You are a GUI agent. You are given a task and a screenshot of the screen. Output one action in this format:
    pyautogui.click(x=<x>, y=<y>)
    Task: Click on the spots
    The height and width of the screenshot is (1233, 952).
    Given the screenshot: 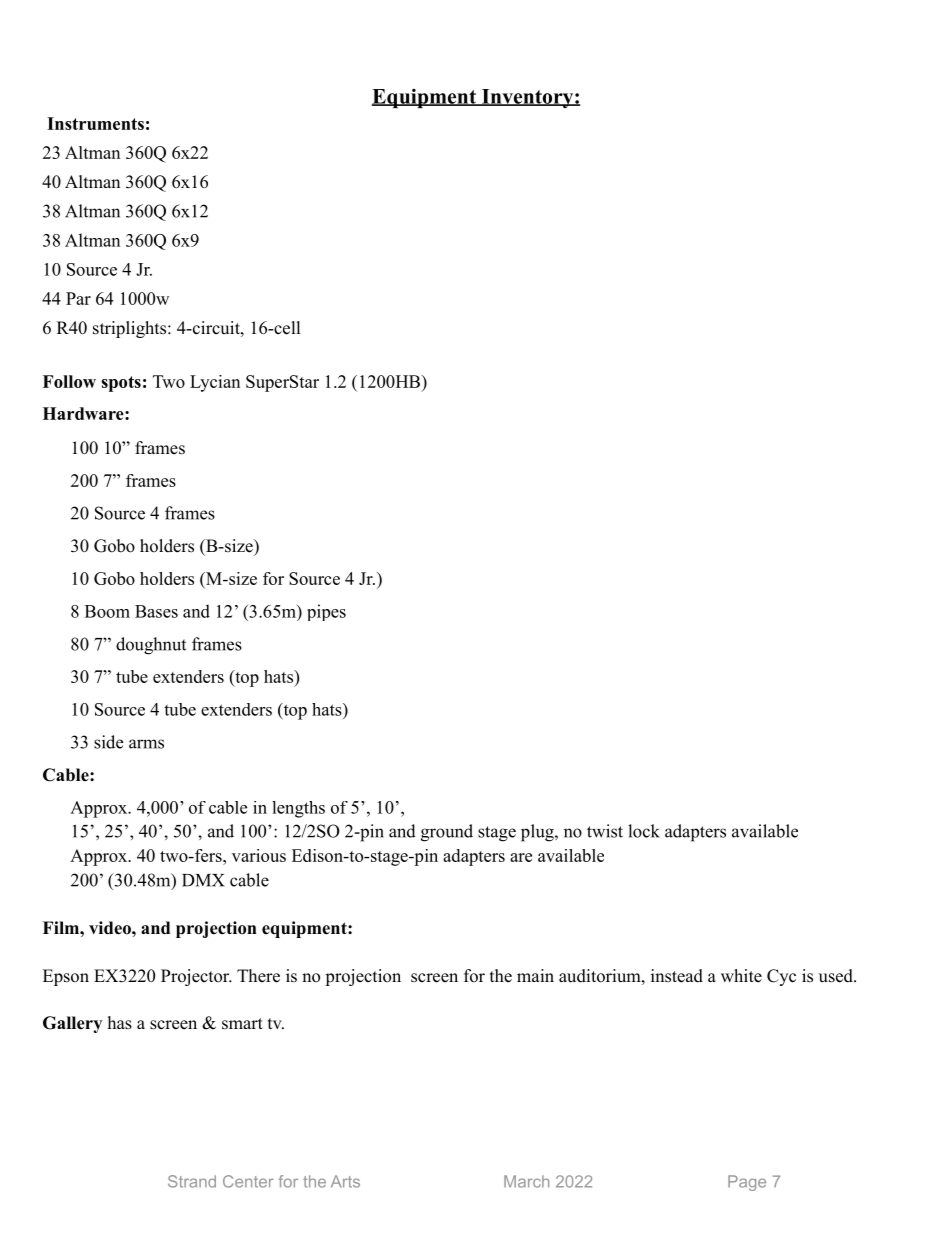 What is the action you would take?
    pyautogui.click(x=121, y=384)
